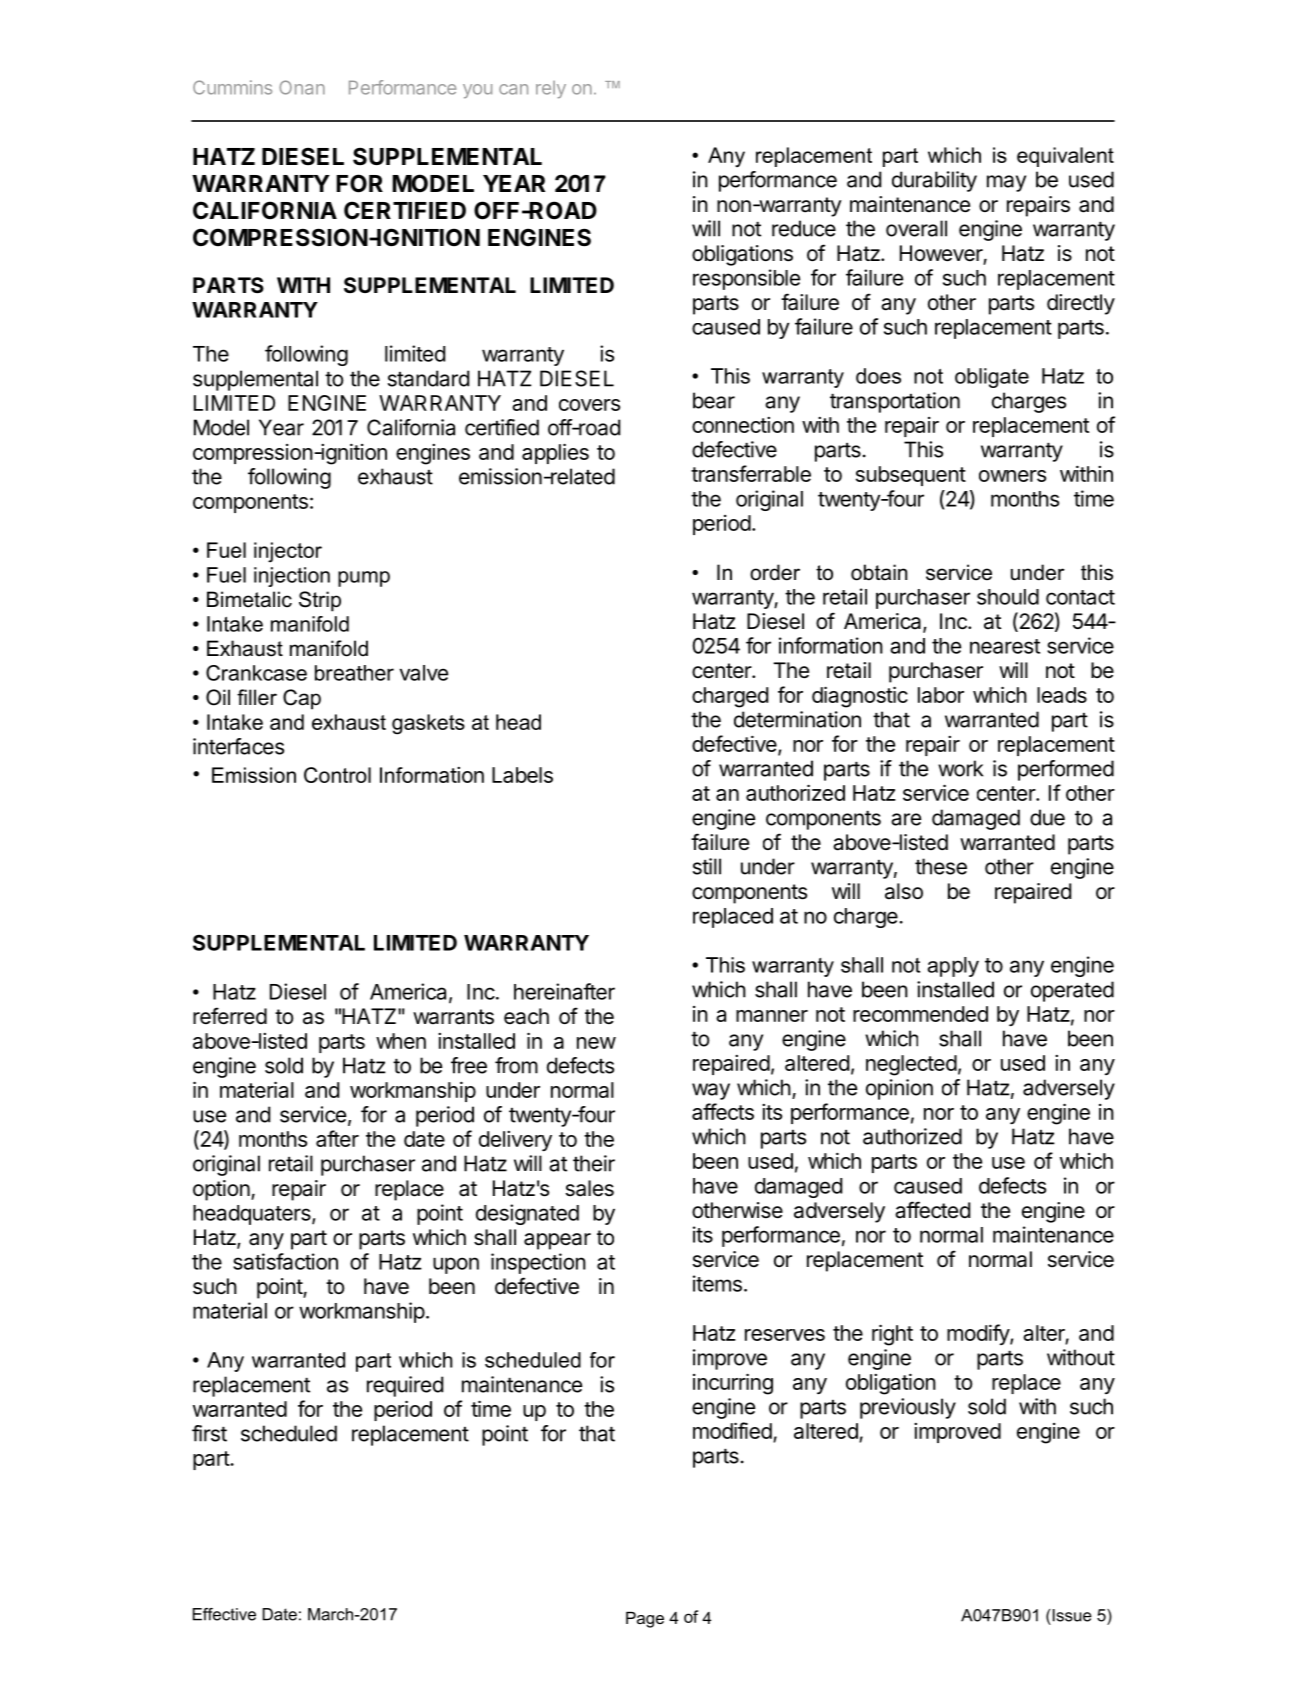  Describe the element at coordinates (224, 1614) in the image. I see `Effective` at that location.
